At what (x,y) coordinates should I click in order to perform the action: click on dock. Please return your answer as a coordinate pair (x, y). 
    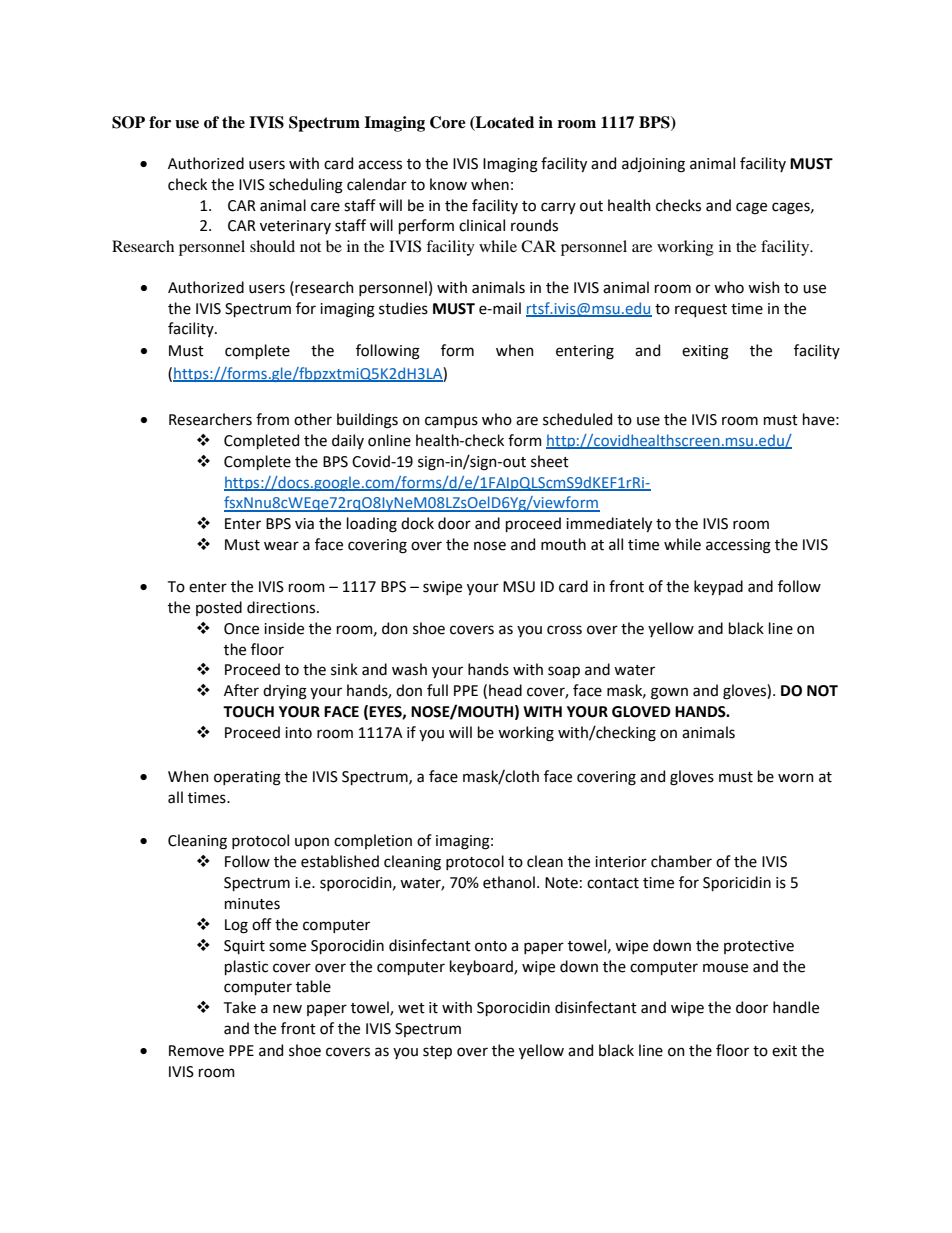
    Looking at the image, I should click on (417, 523).
